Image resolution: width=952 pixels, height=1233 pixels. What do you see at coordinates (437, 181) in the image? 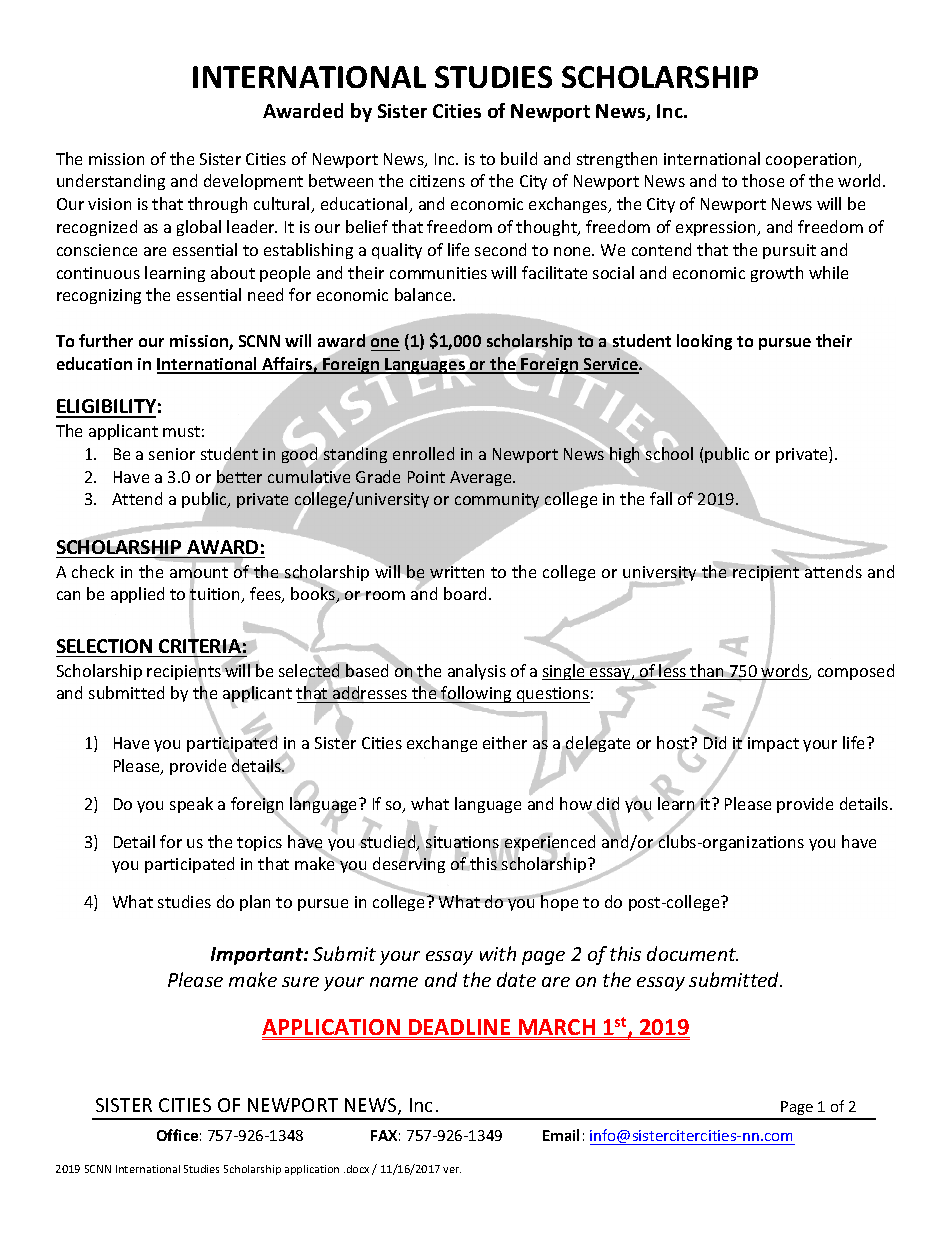
I see `citizens` at bounding box center [437, 181].
